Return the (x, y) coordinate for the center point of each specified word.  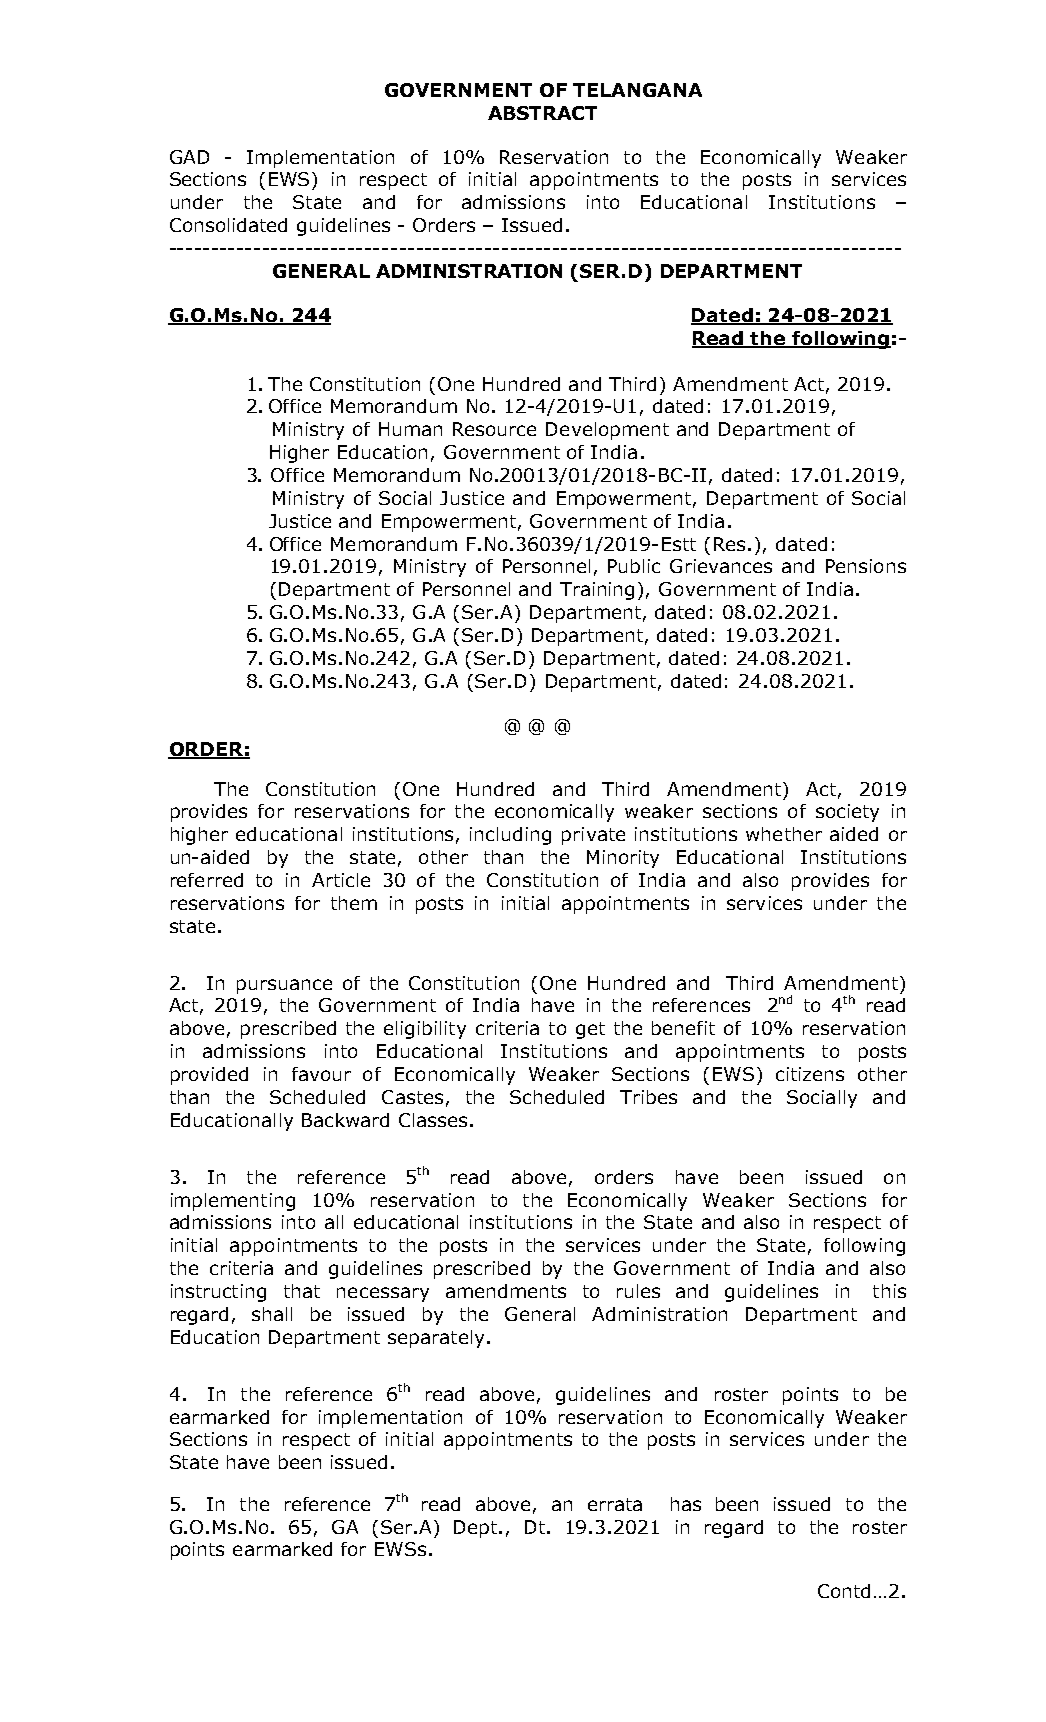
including (510, 836)
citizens (810, 1074)
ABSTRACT (542, 113)
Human (410, 429)
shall (272, 1314)
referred (207, 880)
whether (784, 834)
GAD (189, 157)
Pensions (866, 566)
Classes (433, 1120)
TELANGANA (637, 90)
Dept (477, 1529)
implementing (233, 1202)
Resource (494, 429)
